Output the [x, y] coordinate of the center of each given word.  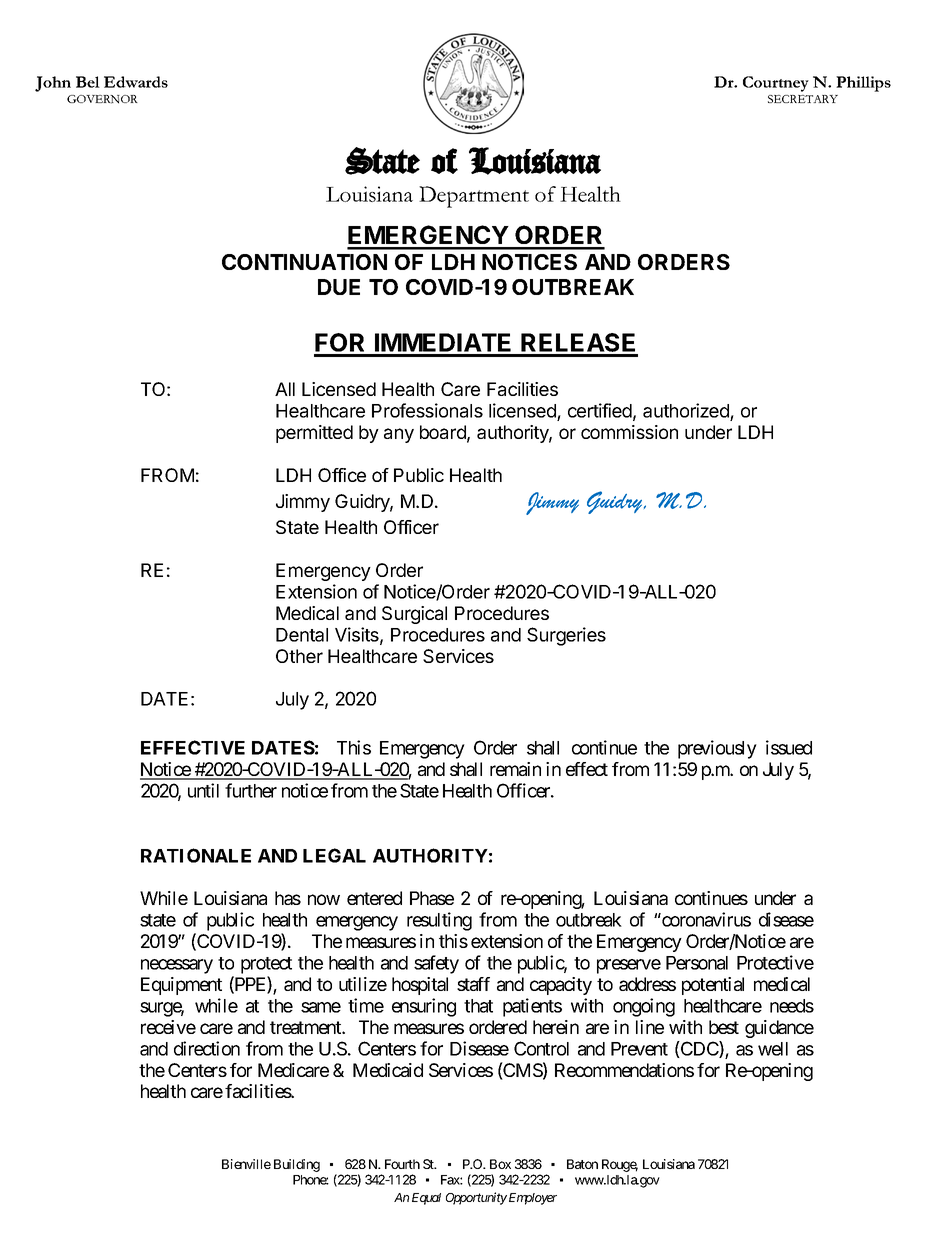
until [203, 790]
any [399, 435]
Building [297, 1165]
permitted [314, 434]
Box [500, 1164]
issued [789, 747]
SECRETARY [803, 99]
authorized [686, 410]
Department [474, 197]
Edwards [136, 82]
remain [515, 769]
